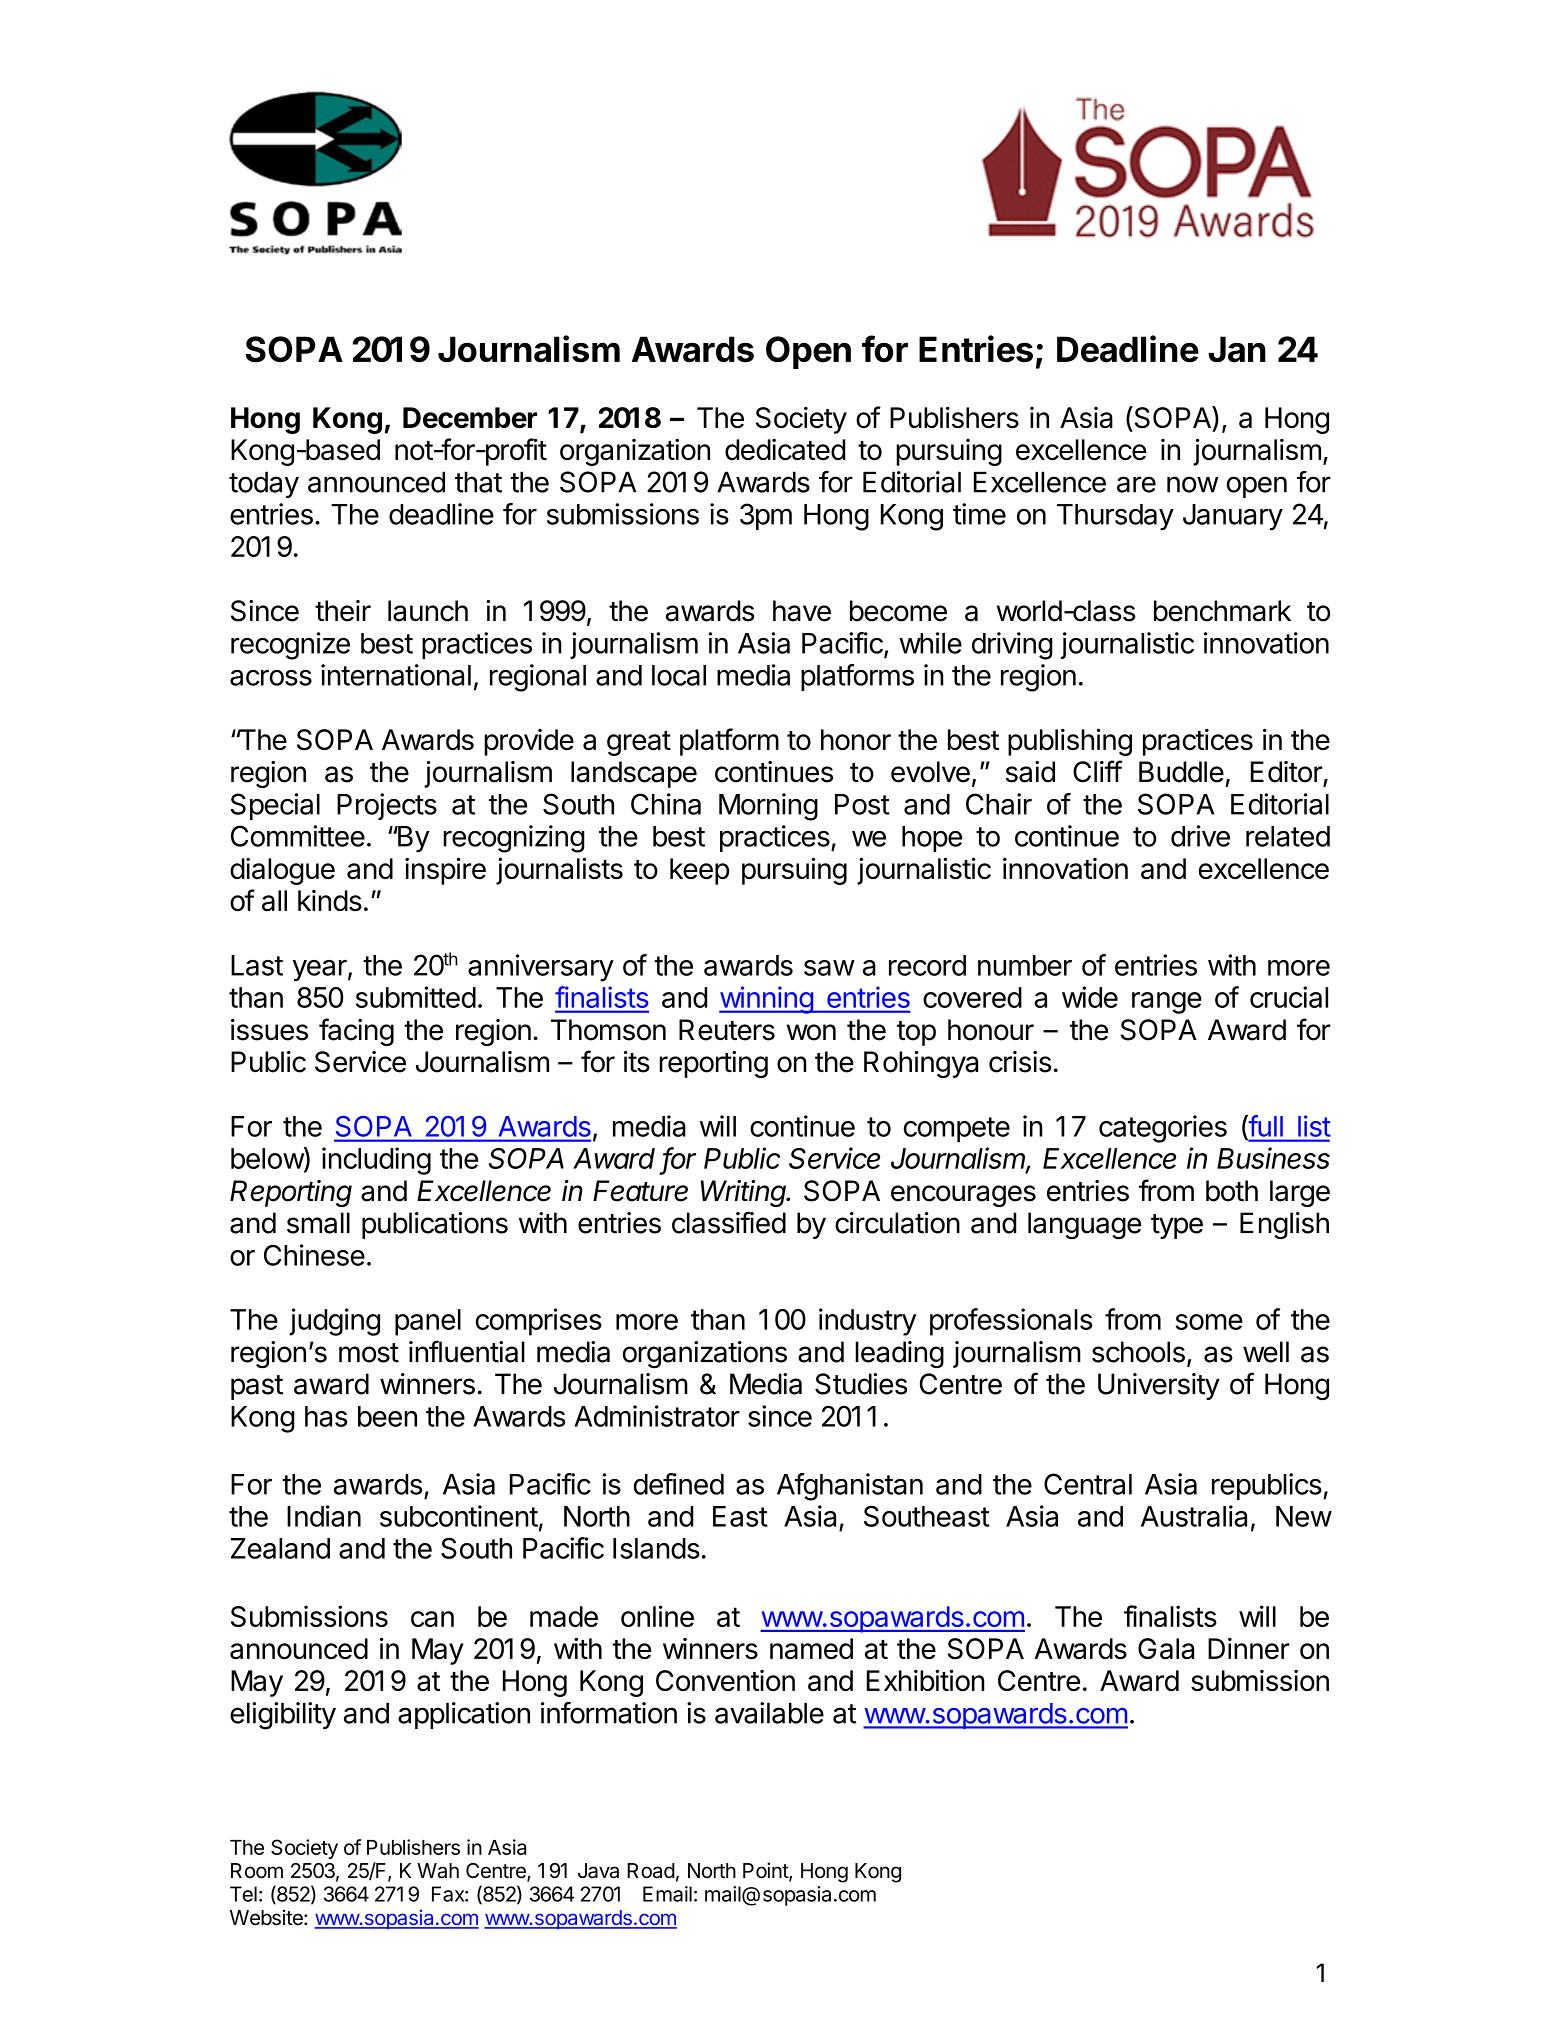 The width and height of the screenshot is (1559, 2017). I want to click on Writing, so click(744, 1193).
